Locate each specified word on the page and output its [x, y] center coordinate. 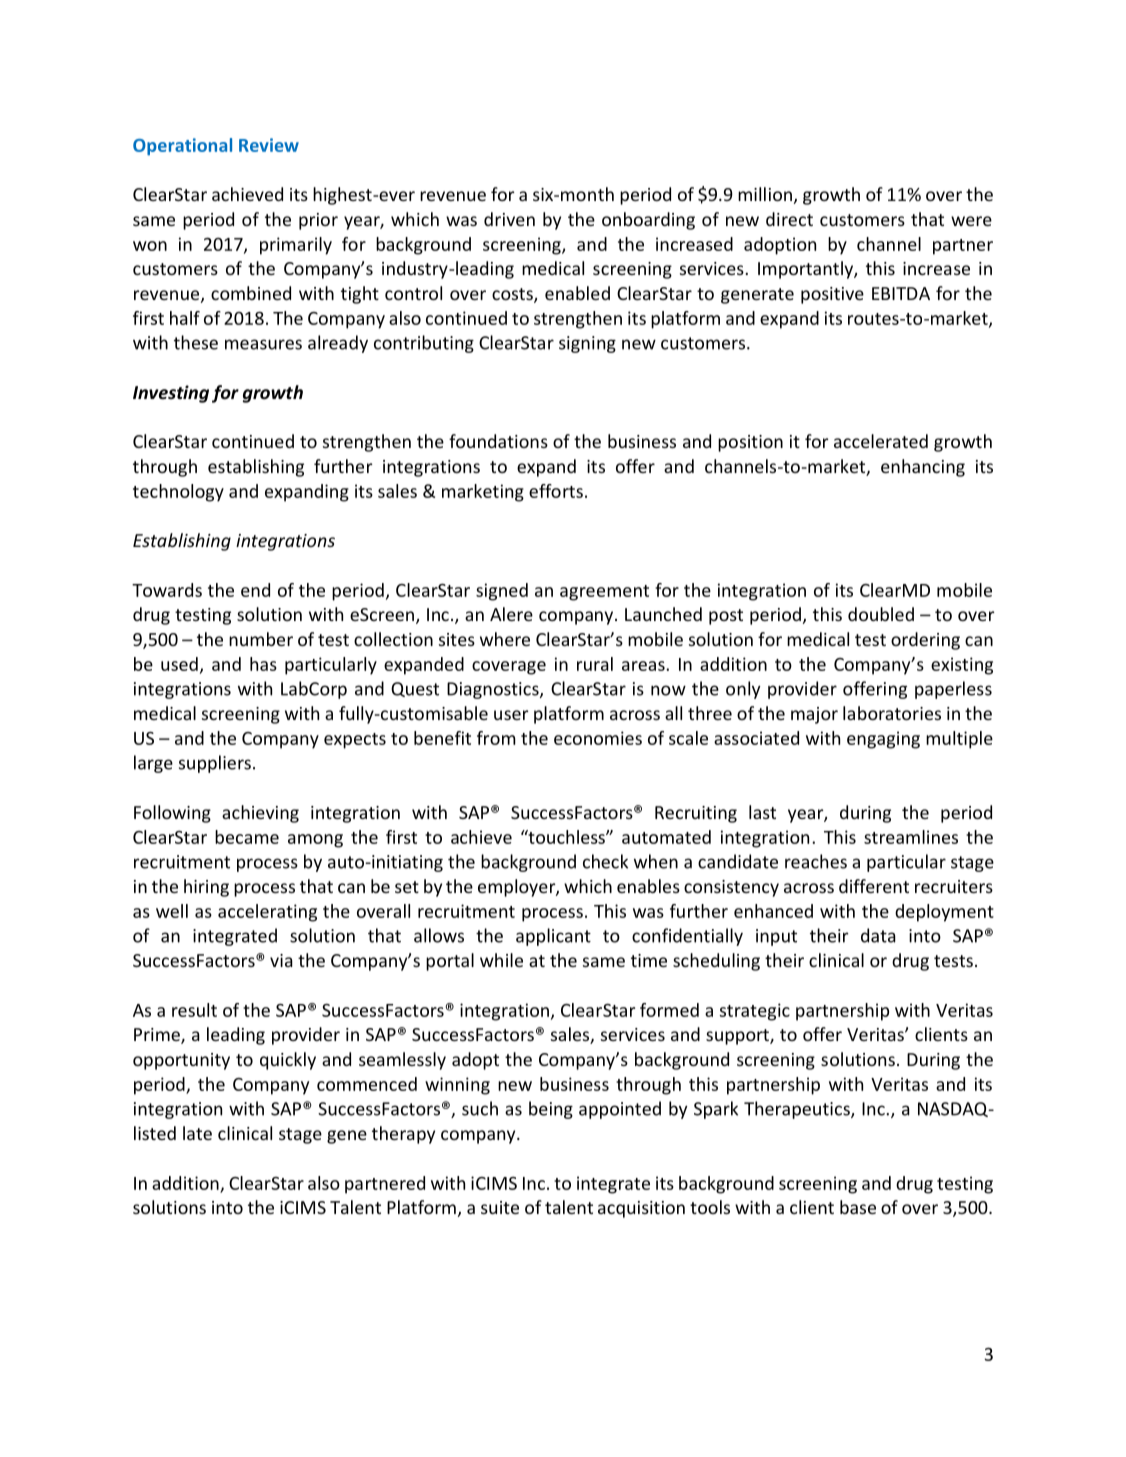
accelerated [881, 441]
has [263, 664]
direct [789, 219]
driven [509, 219]
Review [269, 145]
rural [595, 664]
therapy [403, 1135]
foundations [498, 441]
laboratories [892, 713]
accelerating [267, 913]
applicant [553, 937]
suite [500, 1207]
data [878, 935]
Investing [171, 394]
